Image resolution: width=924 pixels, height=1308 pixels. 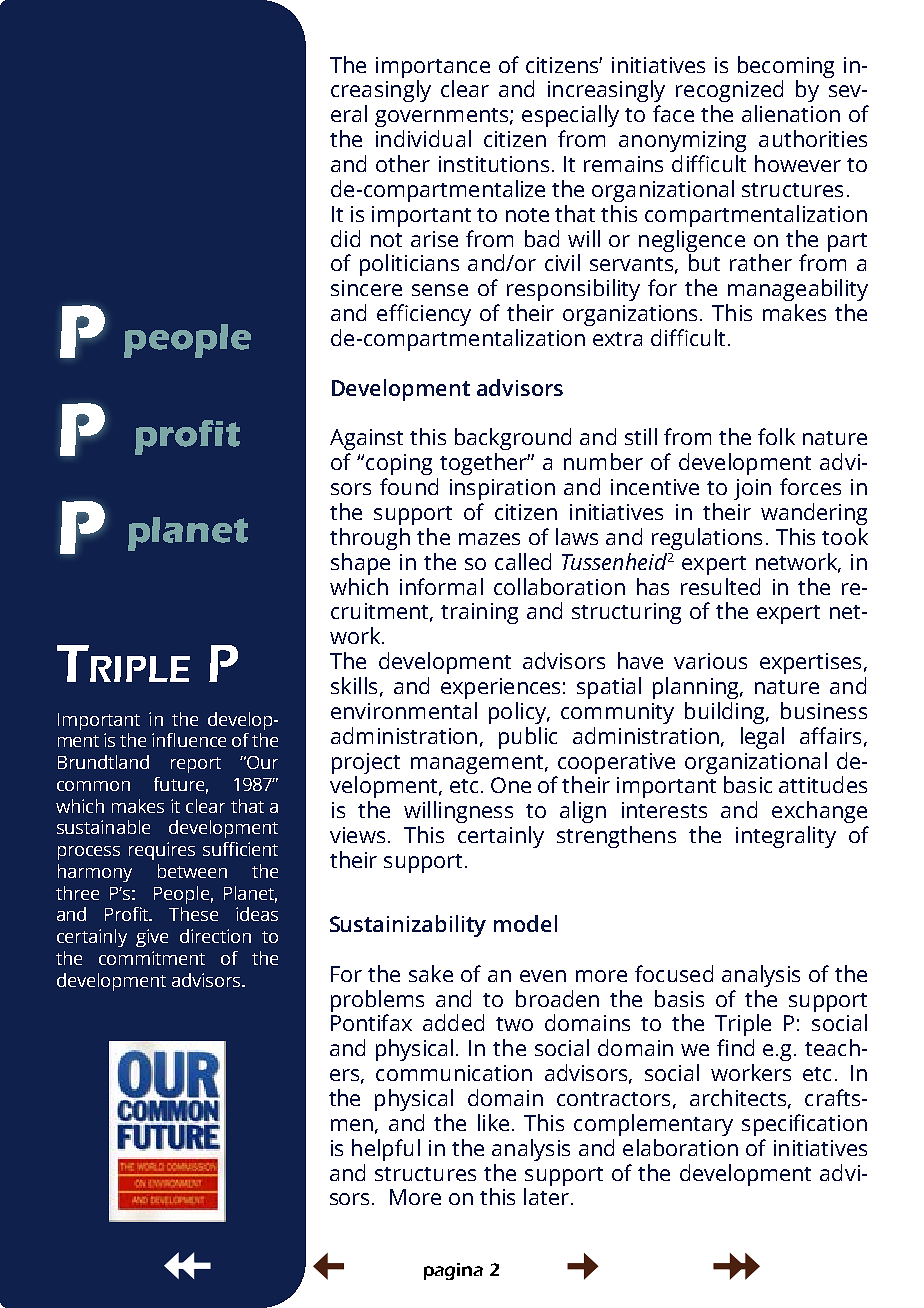 I want to click on sincere, so click(x=366, y=288).
